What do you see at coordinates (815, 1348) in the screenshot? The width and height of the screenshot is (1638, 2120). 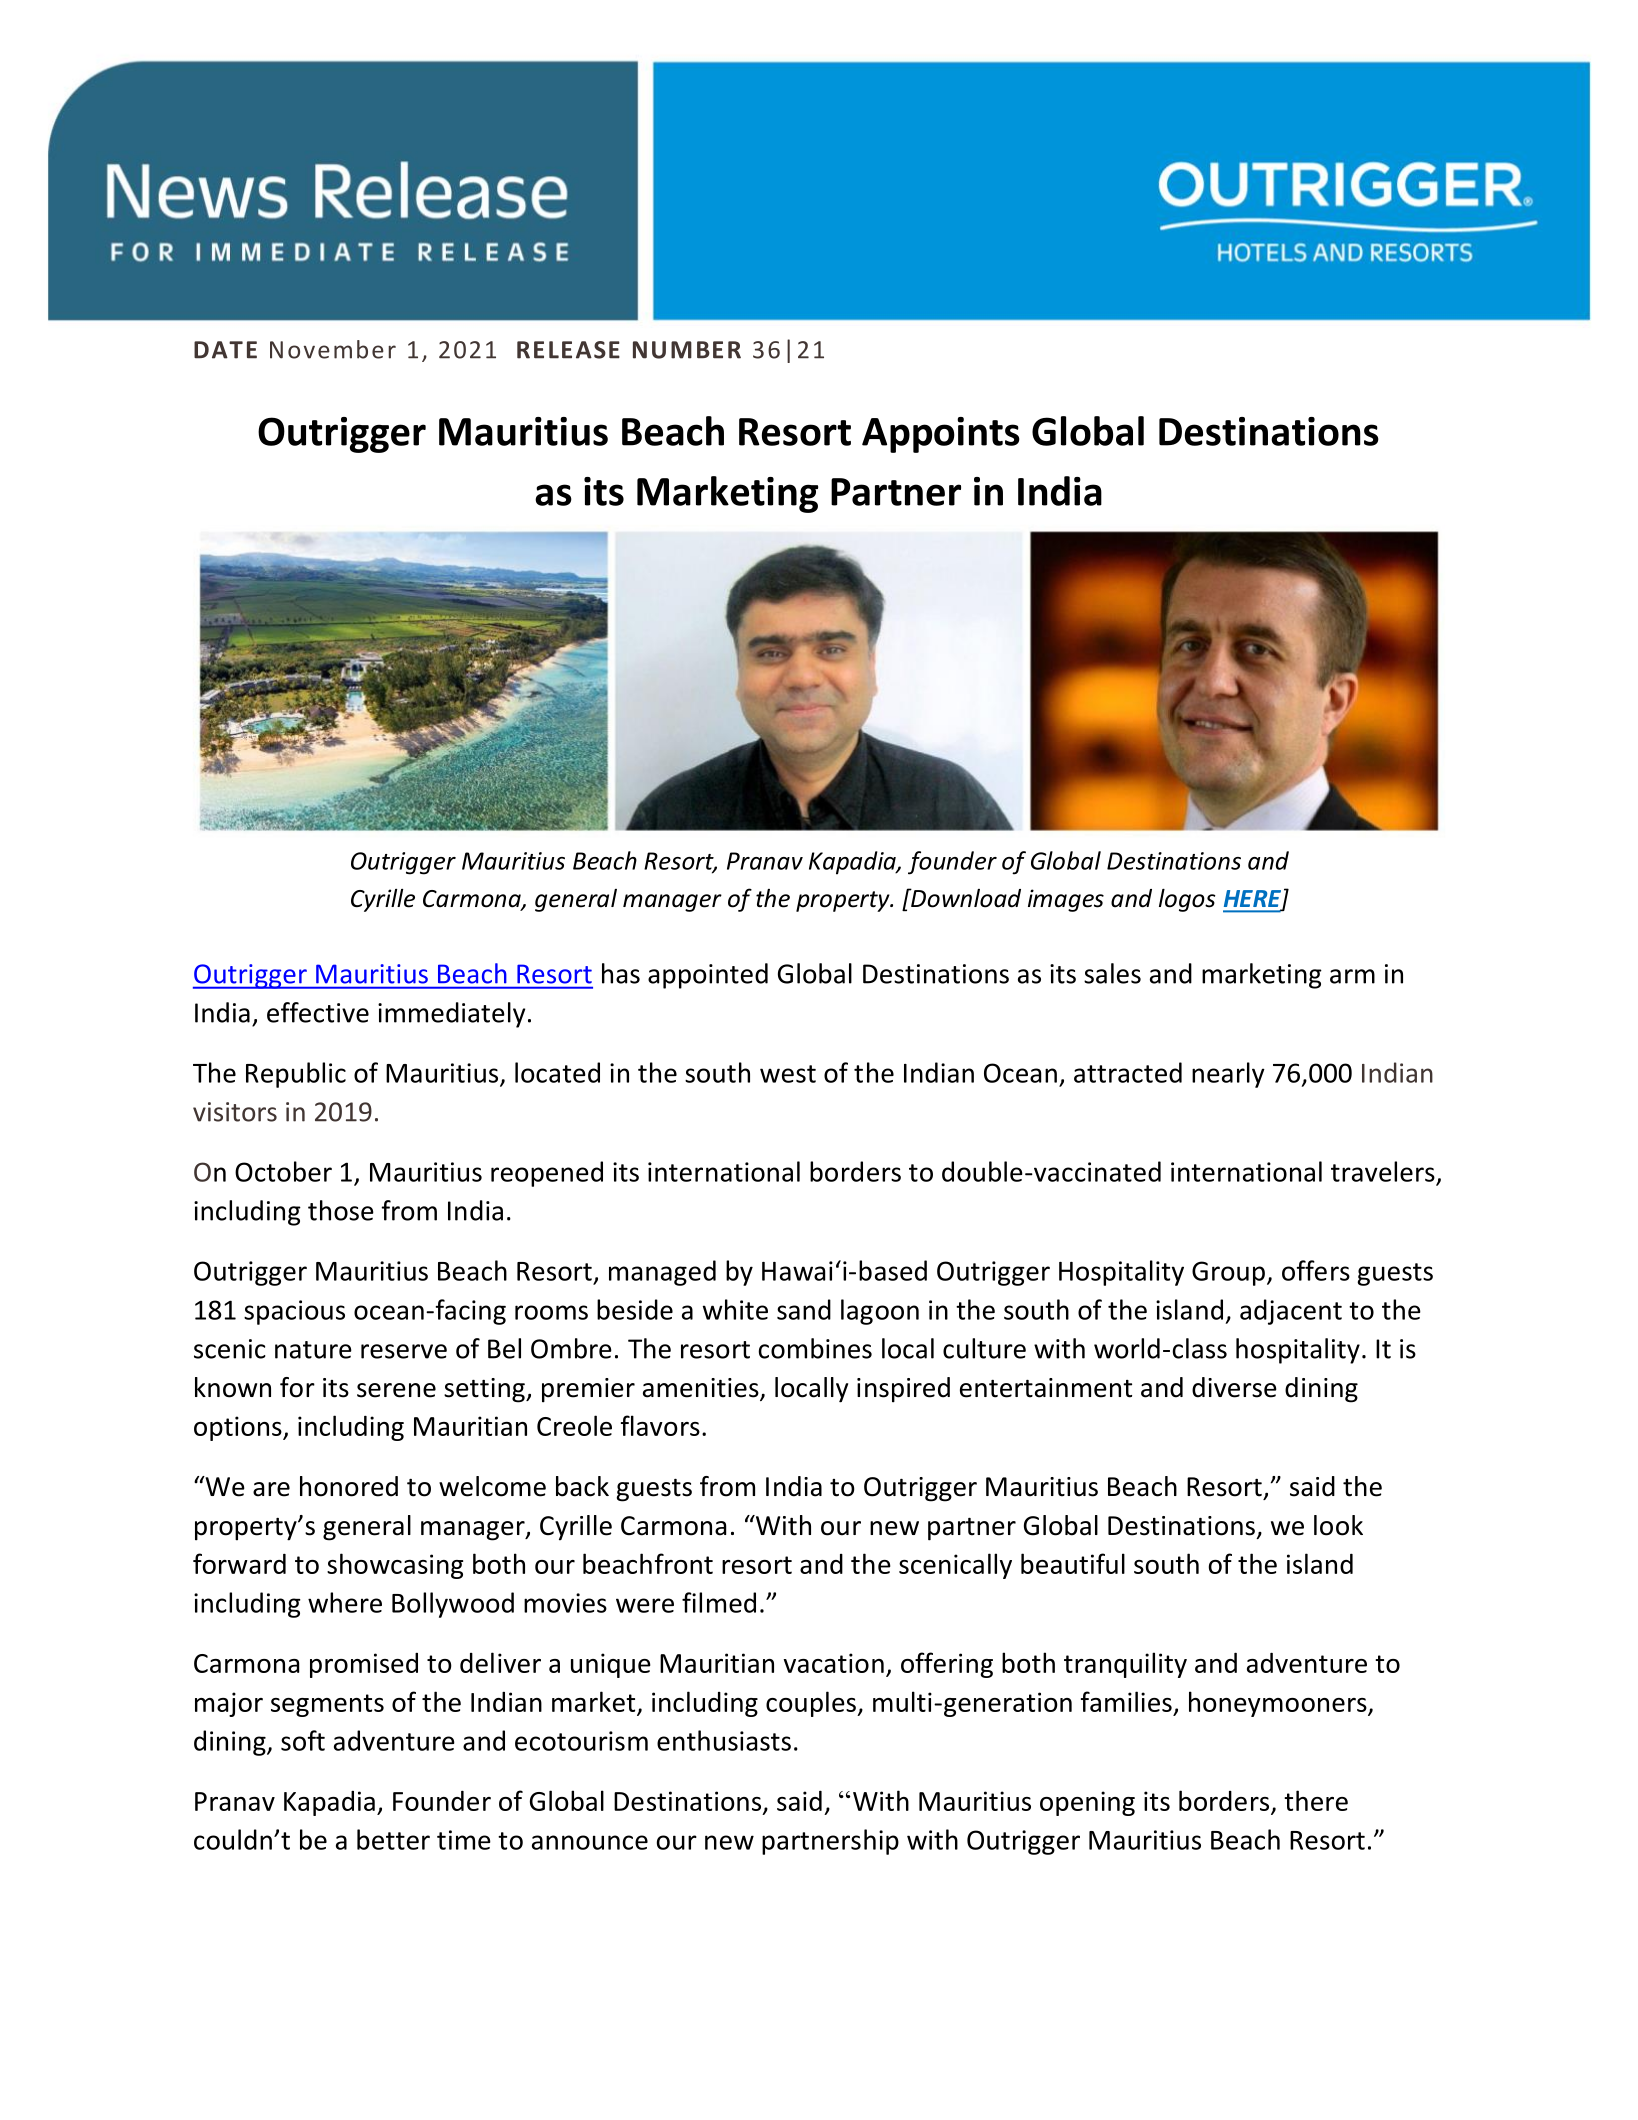 I see `combines` at bounding box center [815, 1348].
